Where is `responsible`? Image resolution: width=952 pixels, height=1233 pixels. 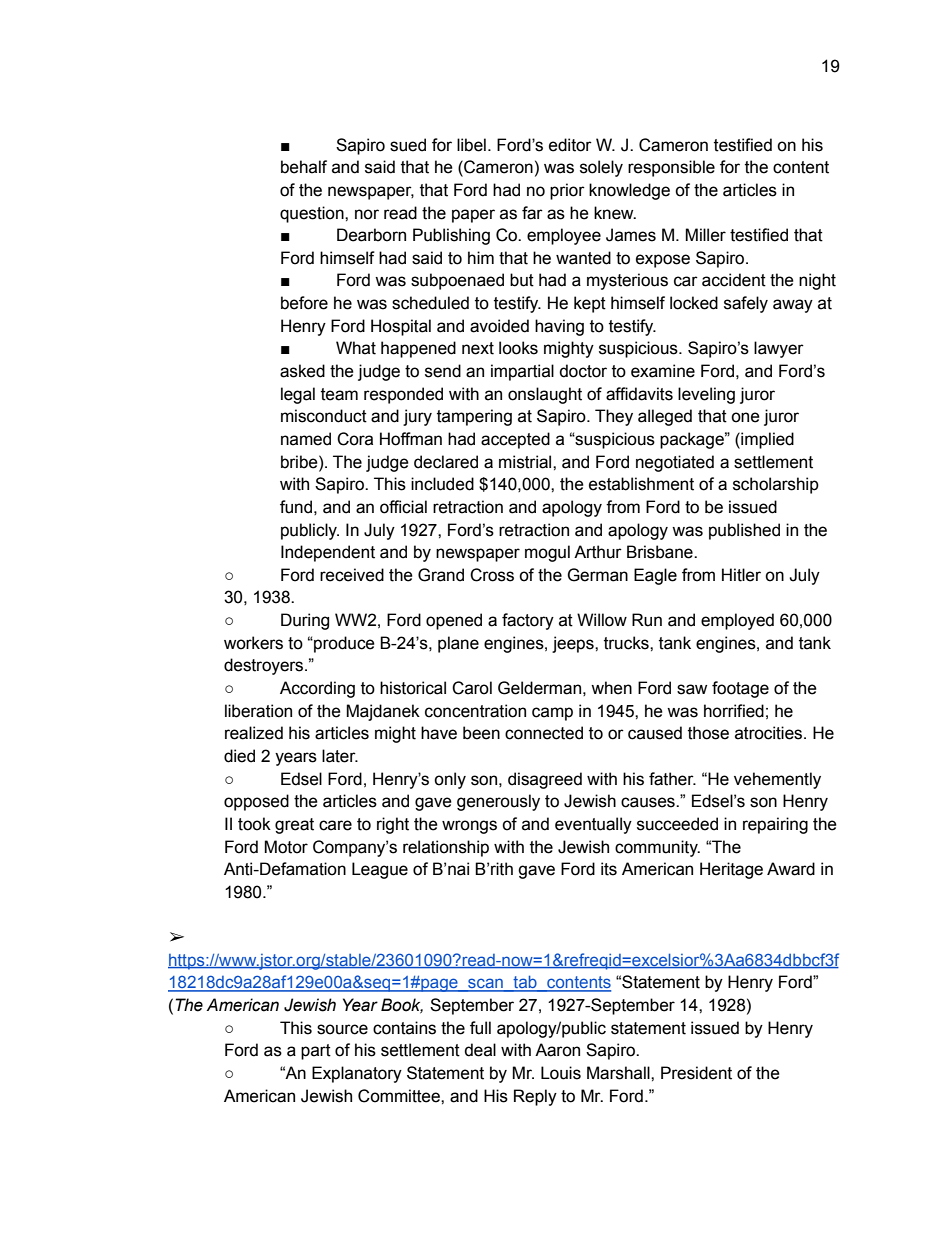 responsible is located at coordinates (671, 168).
